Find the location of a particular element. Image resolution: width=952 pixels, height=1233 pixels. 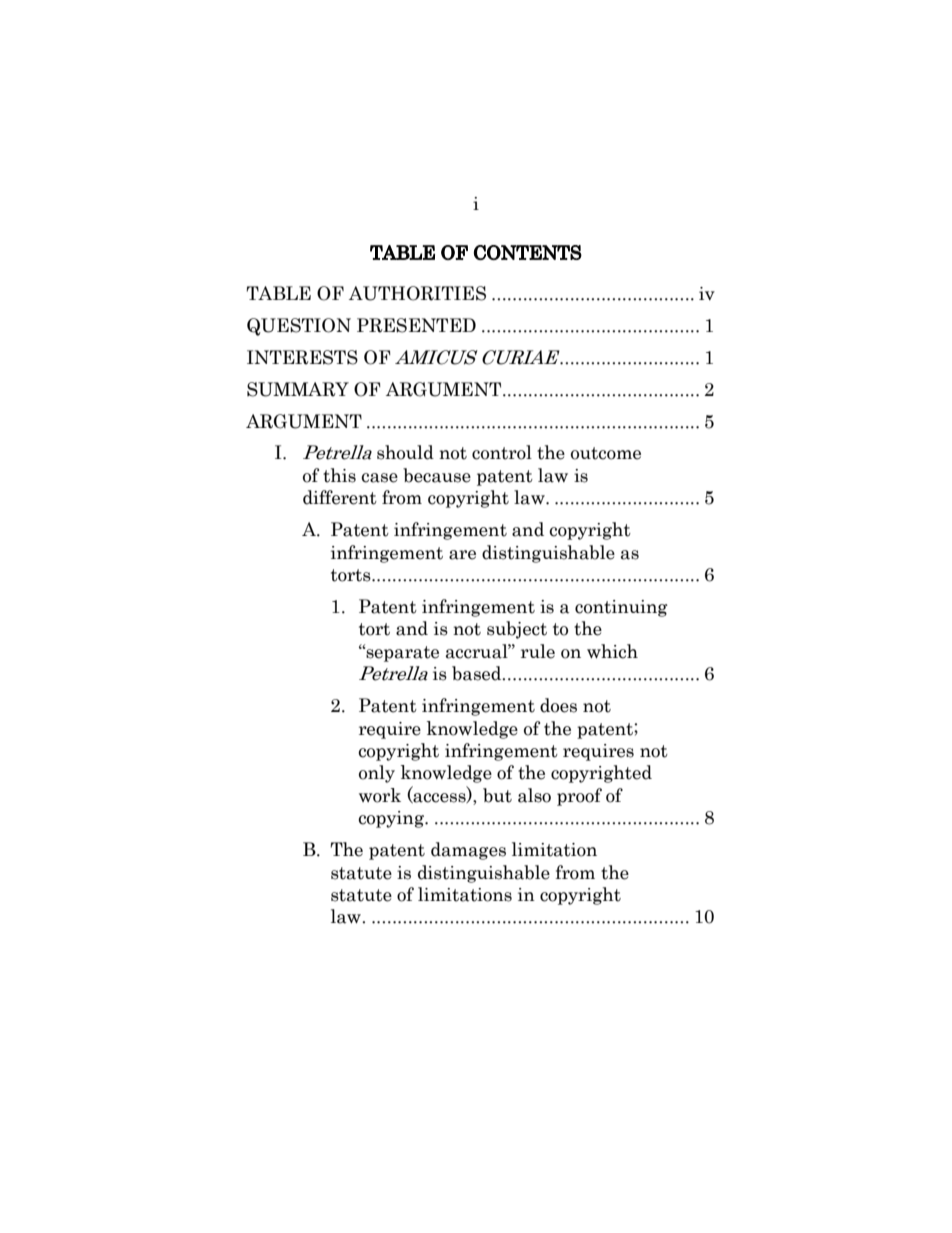

copying is located at coordinates (392, 819).
